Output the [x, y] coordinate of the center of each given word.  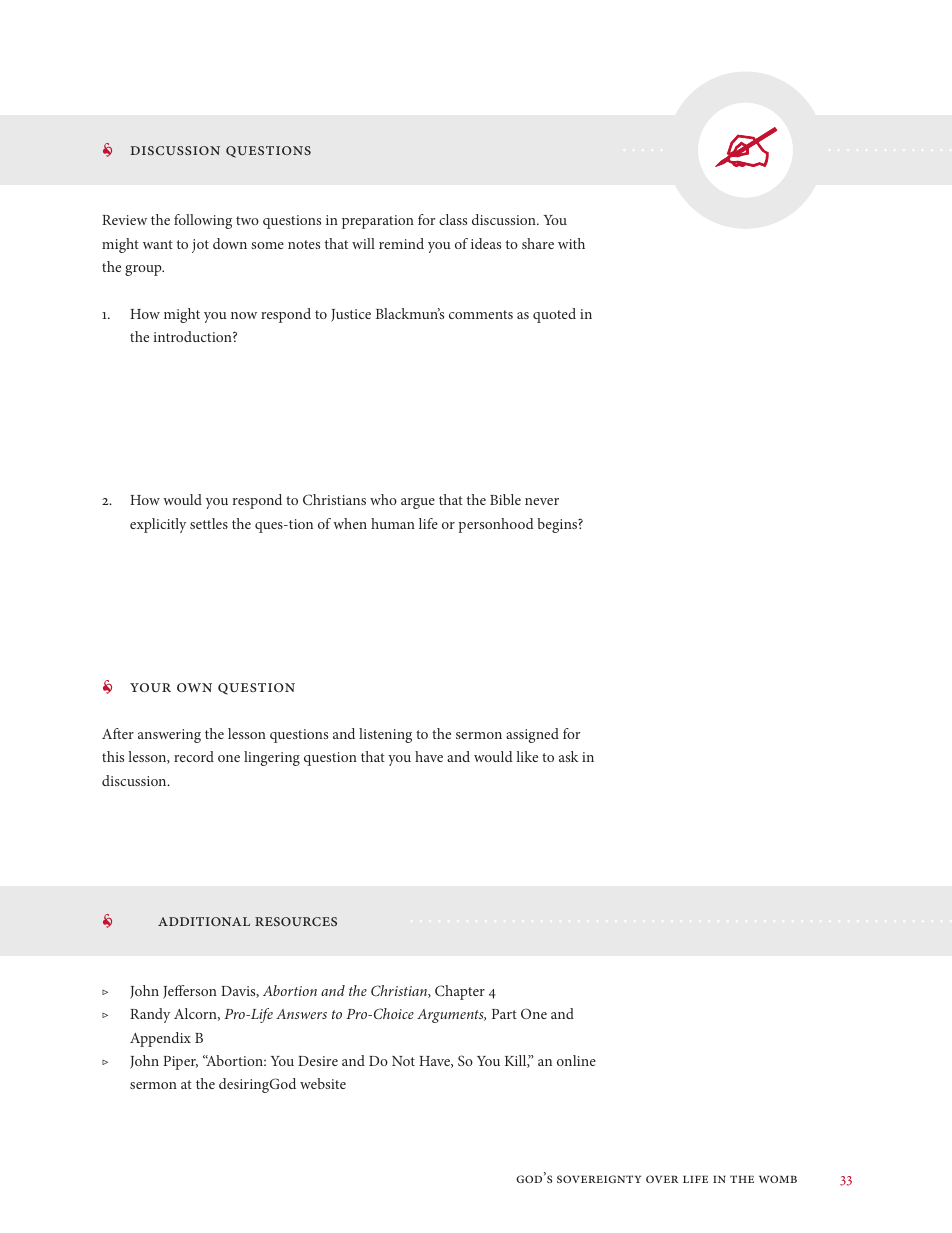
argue [418, 503]
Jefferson [190, 992]
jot [200, 246]
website [323, 1083]
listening [385, 735]
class [453, 219]
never [542, 501]
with [571, 243]
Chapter [460, 992]
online [576, 1060]
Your [150, 687]
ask [569, 756]
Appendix [160, 1039]
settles [209, 523]
